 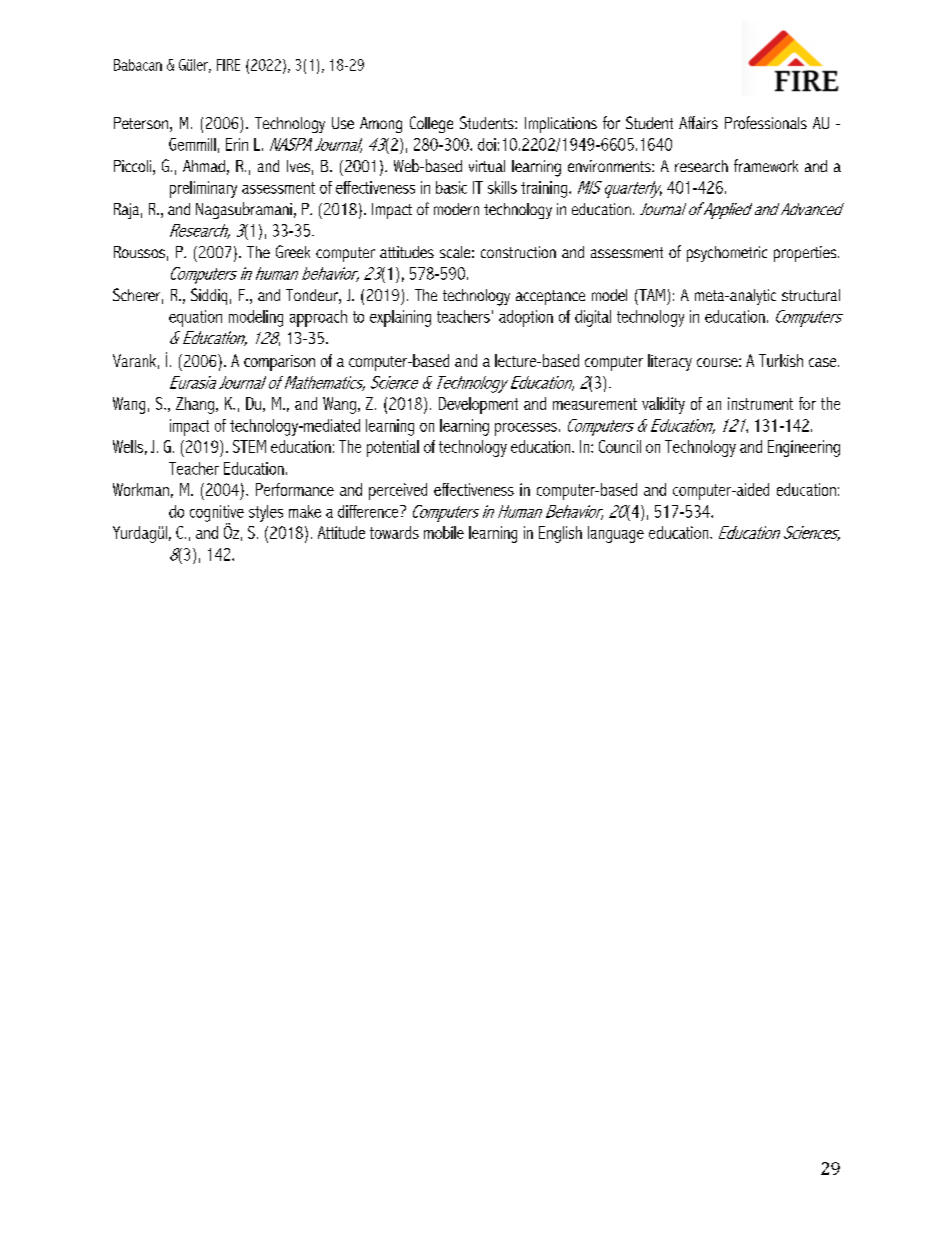 What do you see at coordinates (760, 403) in the screenshot?
I see `instrument` at bounding box center [760, 403].
